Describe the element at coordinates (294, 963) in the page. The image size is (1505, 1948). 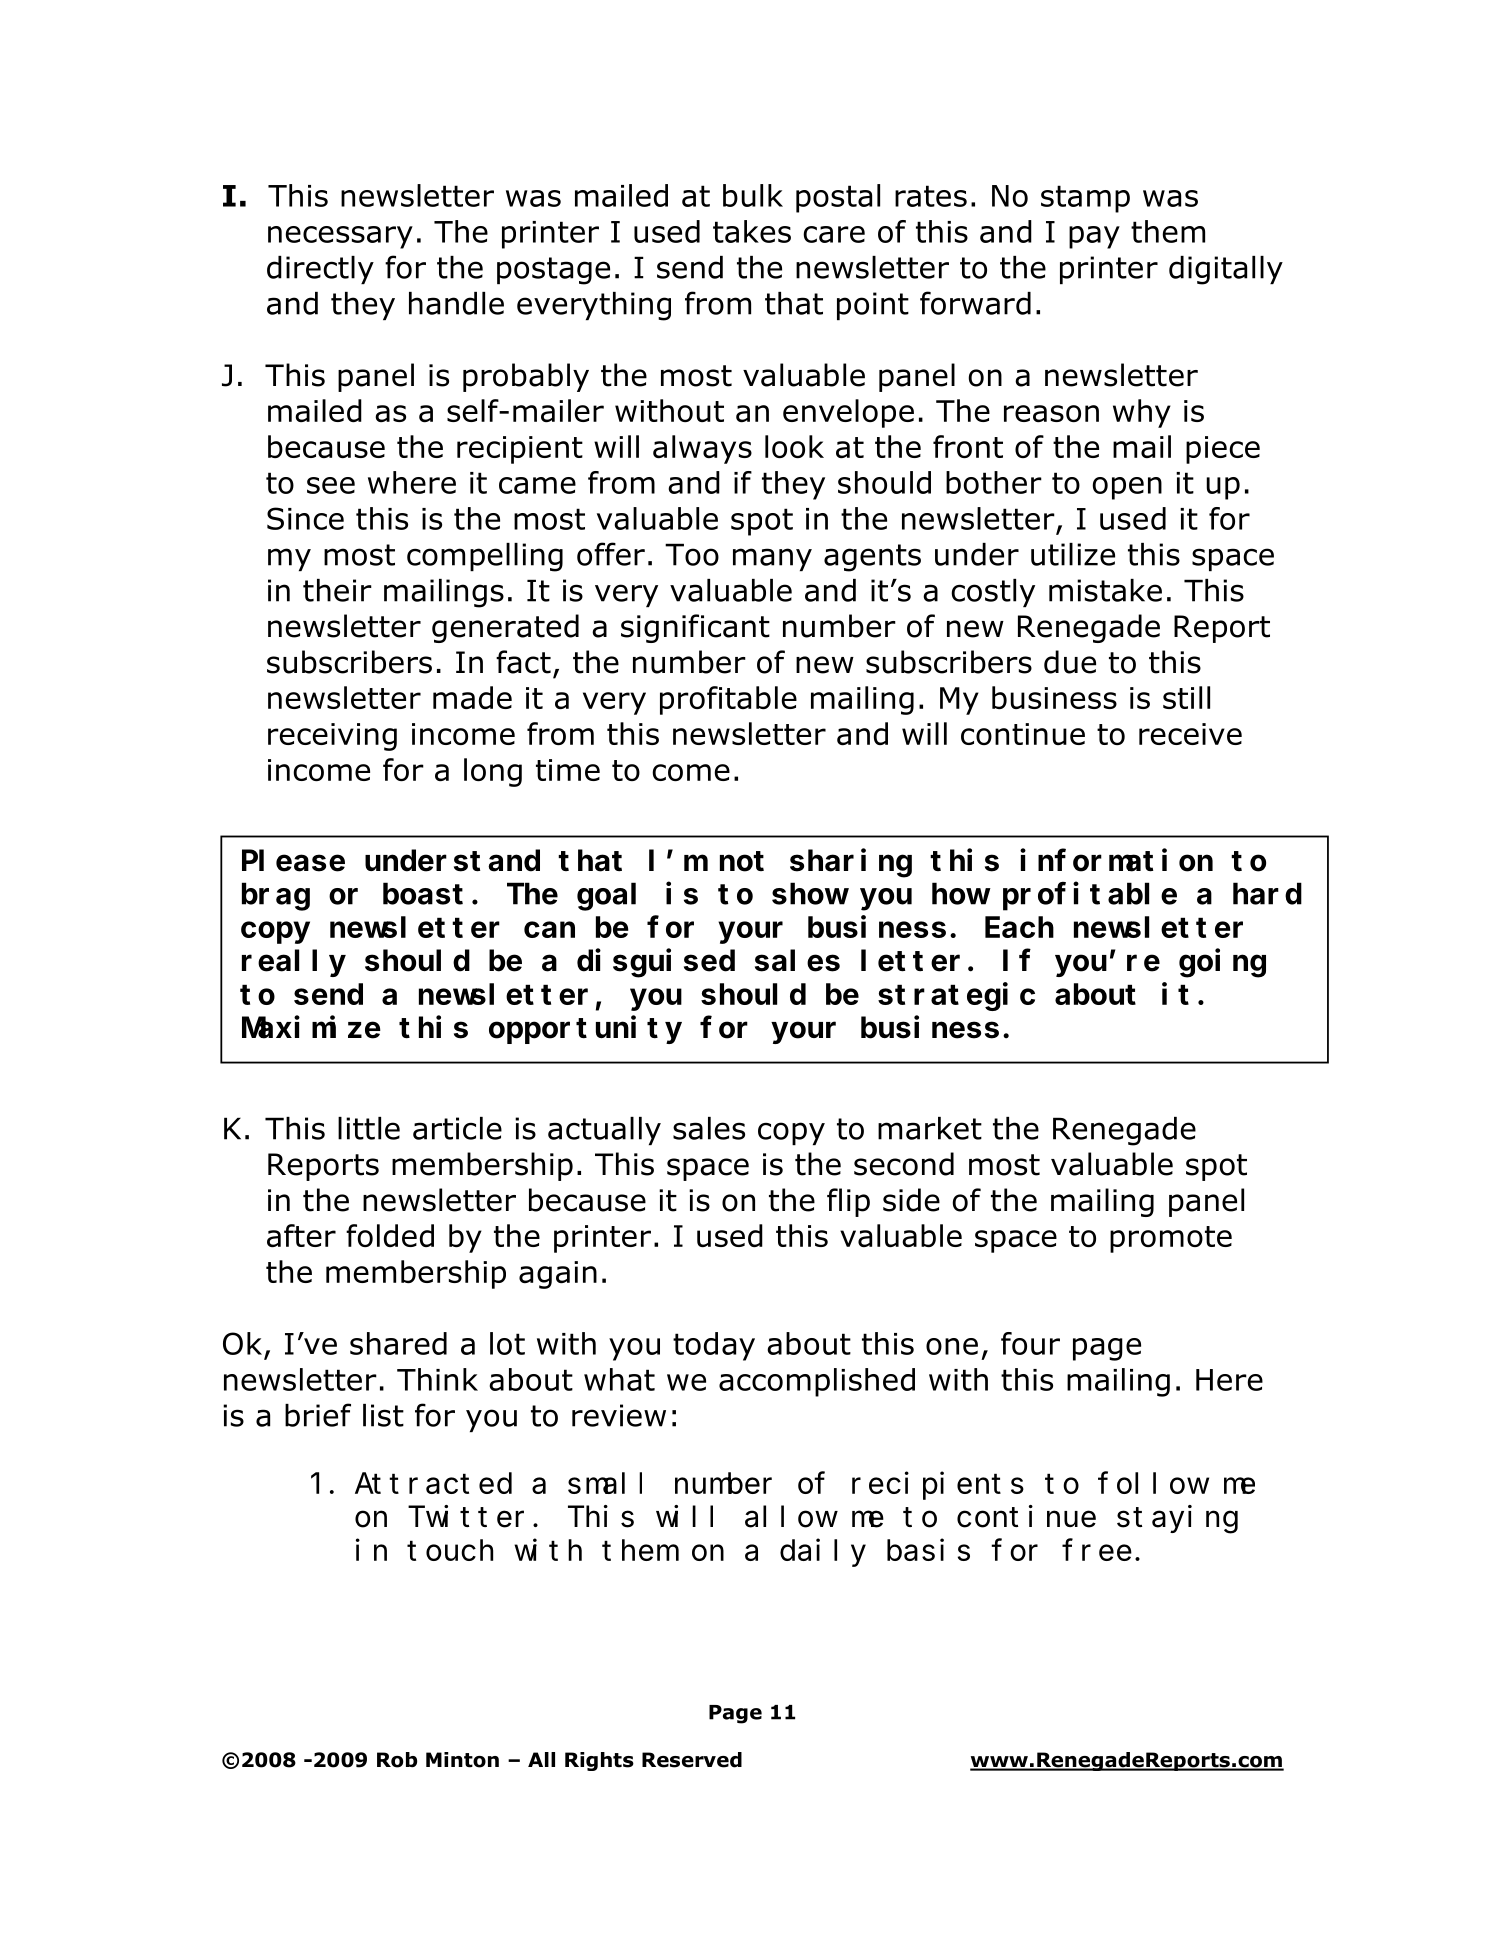
I see `really` at that location.
